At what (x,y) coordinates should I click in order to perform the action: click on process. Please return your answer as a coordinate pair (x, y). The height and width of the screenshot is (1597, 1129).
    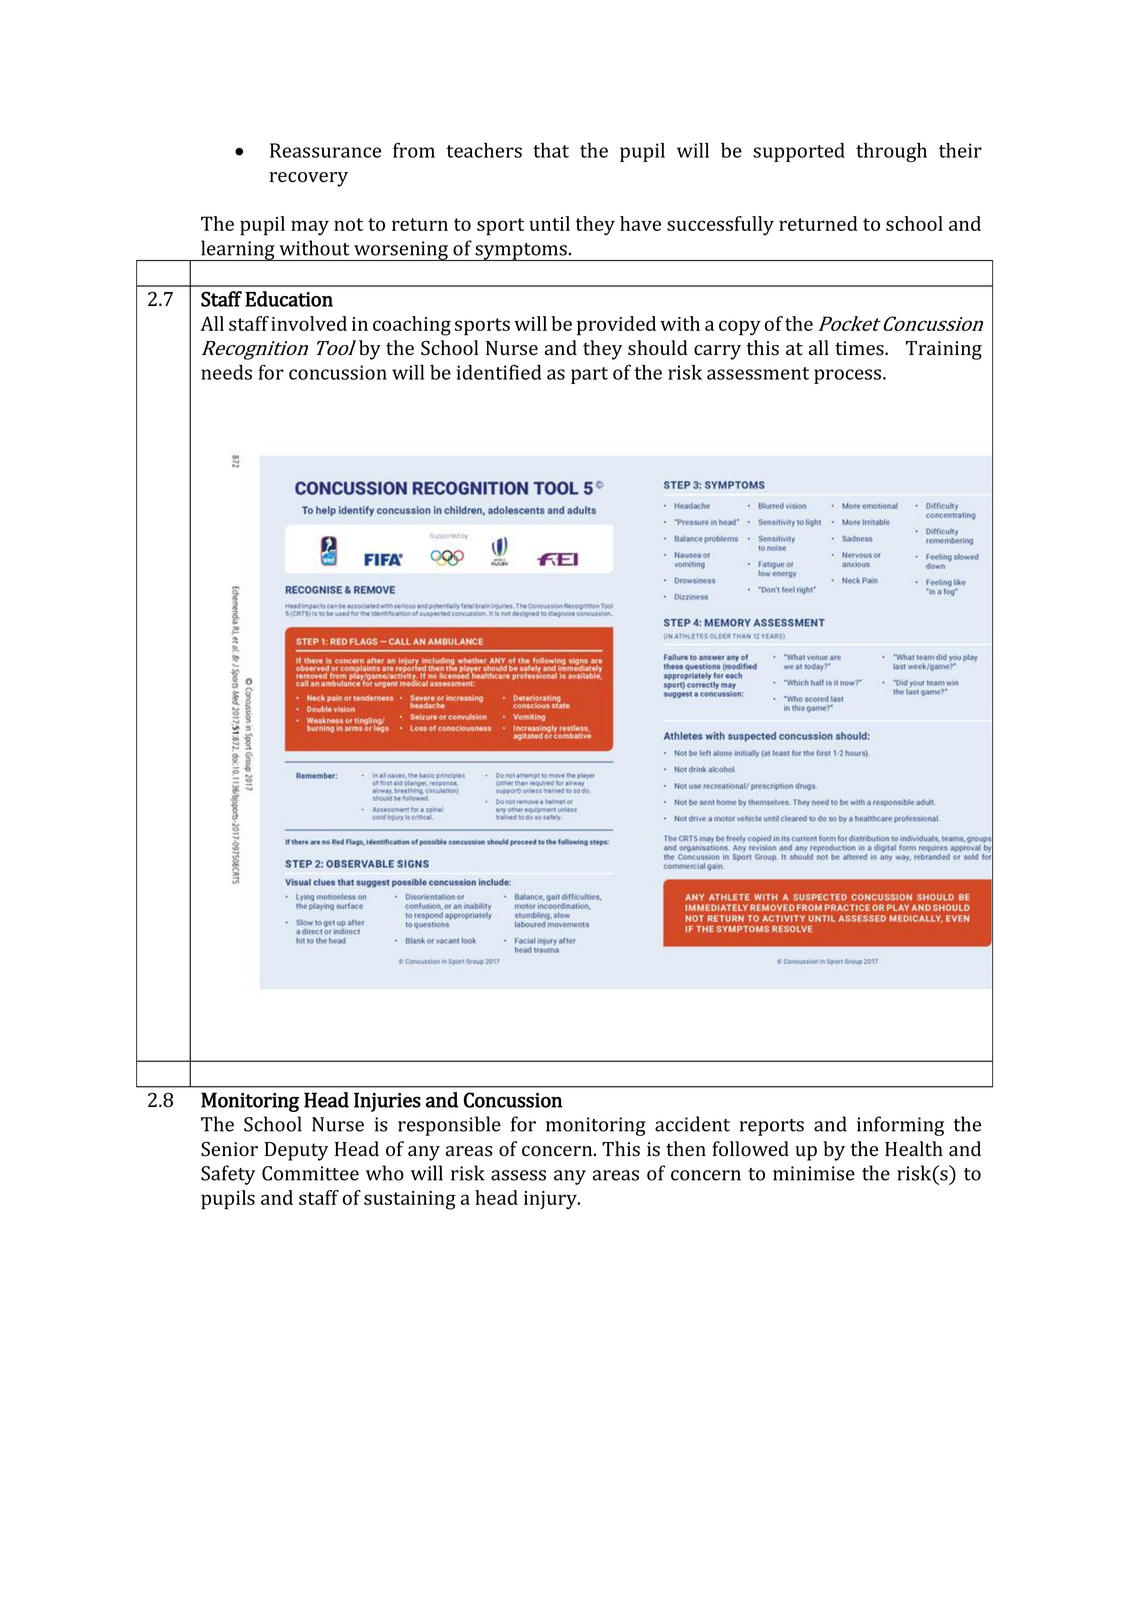
    Looking at the image, I should click on (849, 376).
